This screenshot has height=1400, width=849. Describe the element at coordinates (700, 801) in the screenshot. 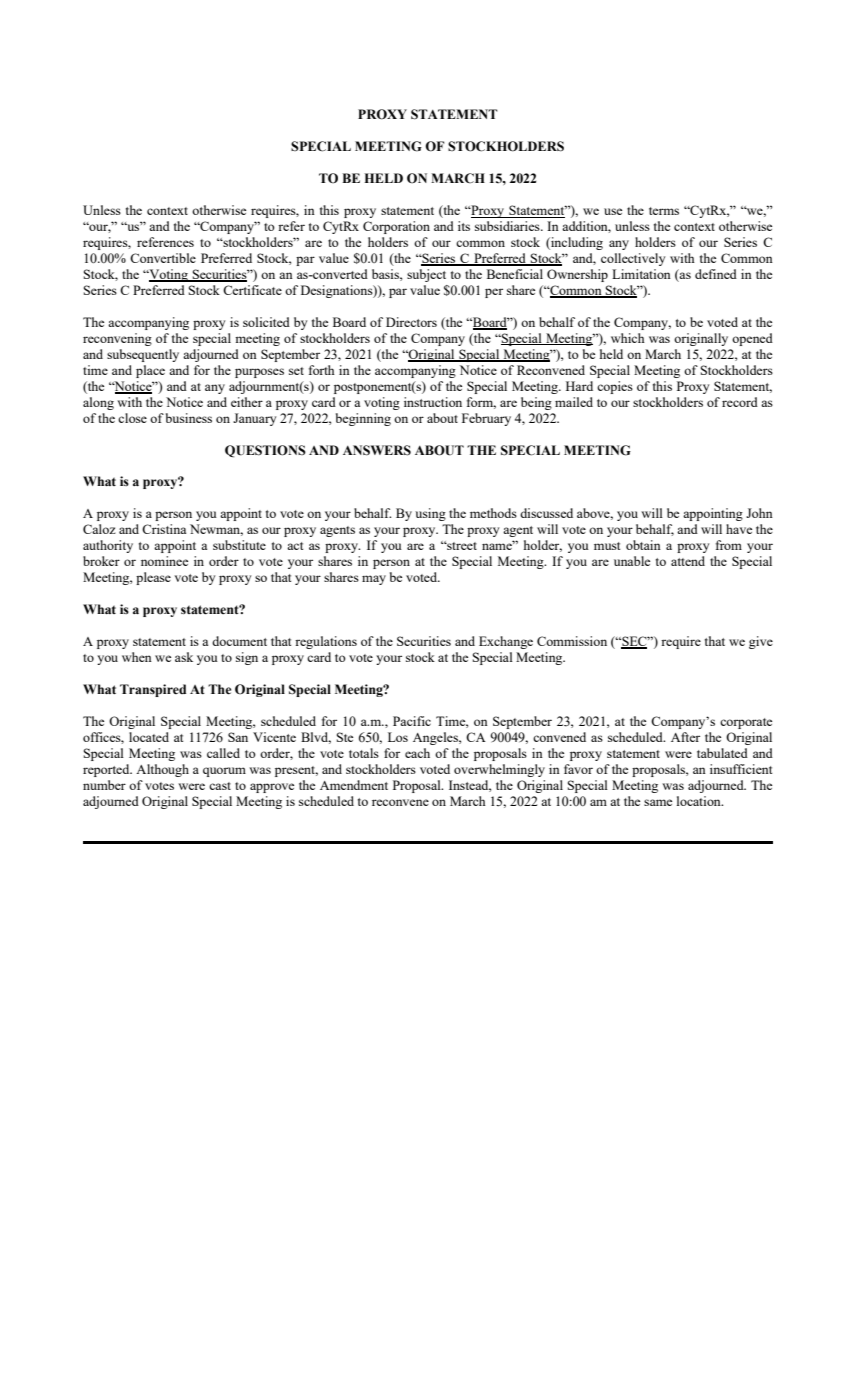

I see `location` at that location.
